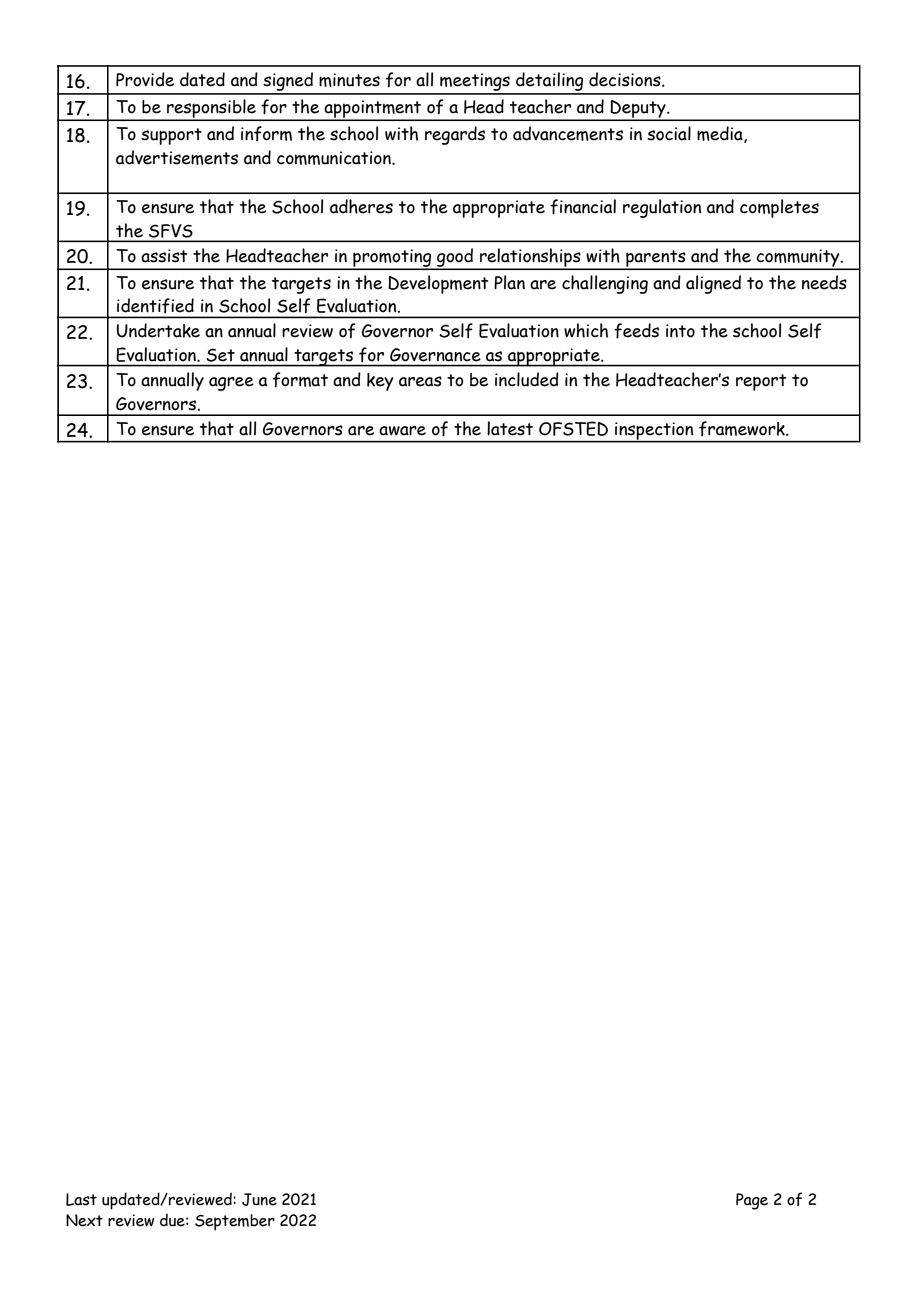 This document has height=1307, width=924. What do you see at coordinates (721, 134) in the document?
I see `media` at bounding box center [721, 134].
